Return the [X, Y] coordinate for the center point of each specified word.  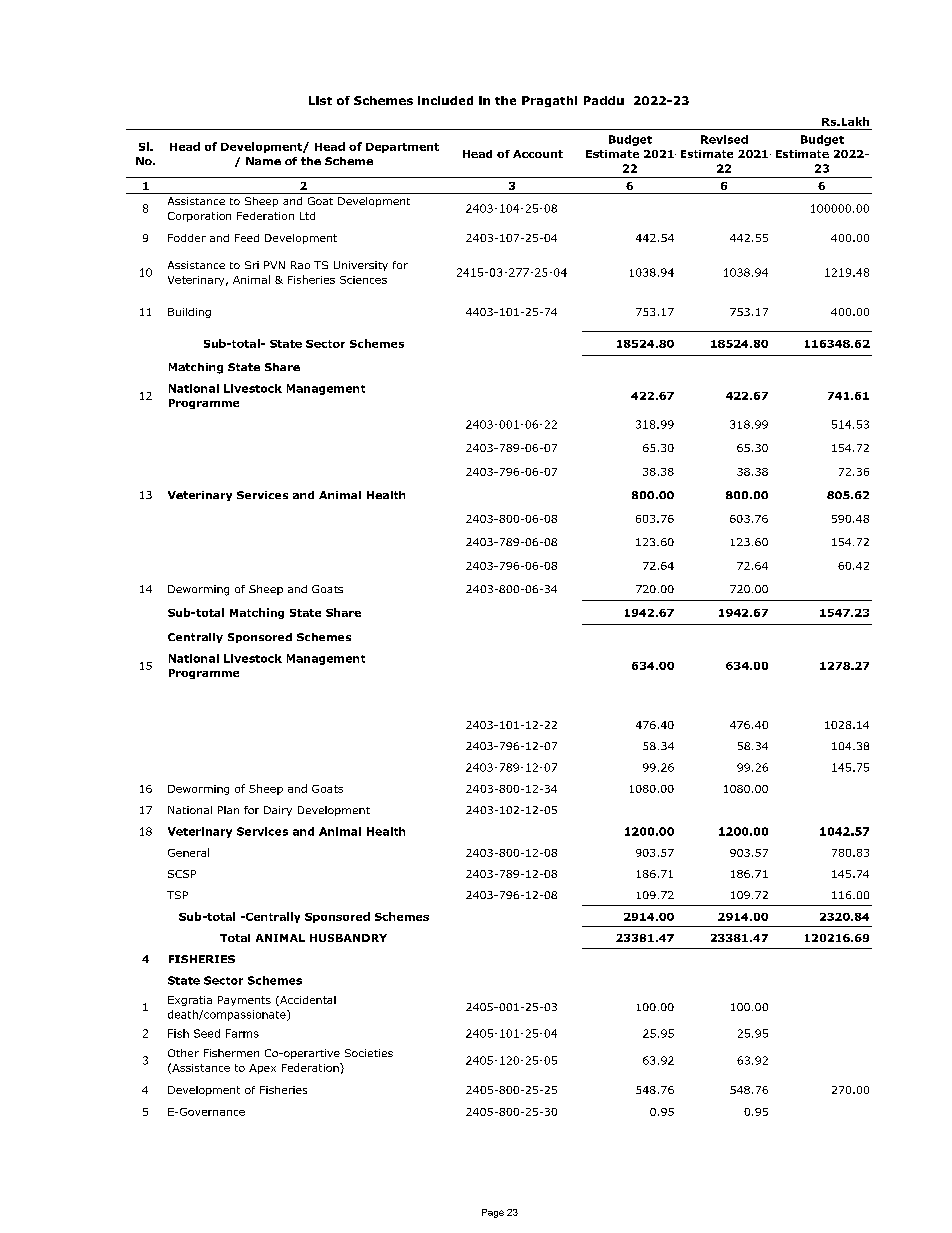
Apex [262, 1069]
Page [493, 1213]
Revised [724, 139]
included [445, 100]
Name [263, 161]
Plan [228, 810]
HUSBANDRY [348, 938]
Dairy [278, 811]
